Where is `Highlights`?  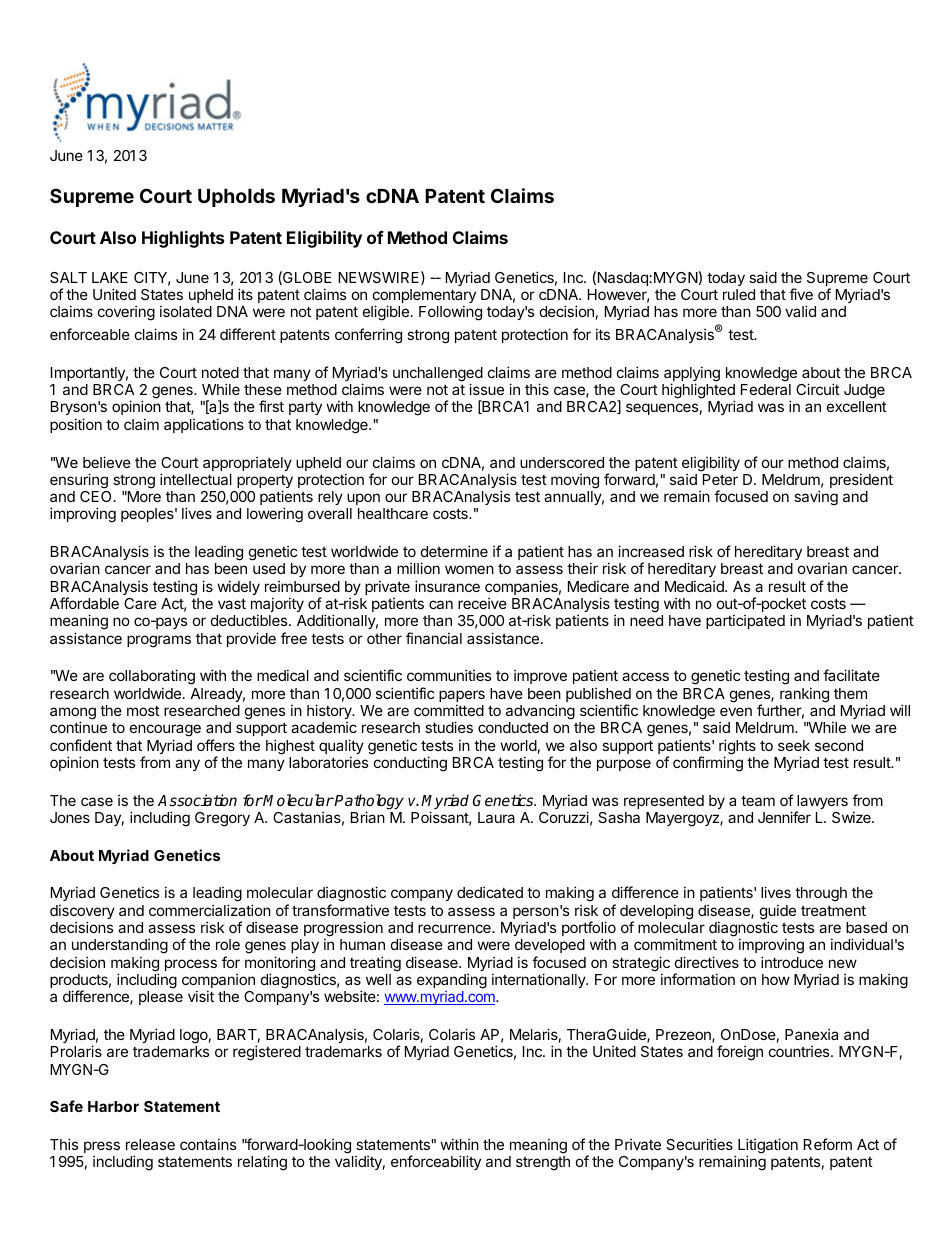
Highlights is located at coordinates (183, 239).
